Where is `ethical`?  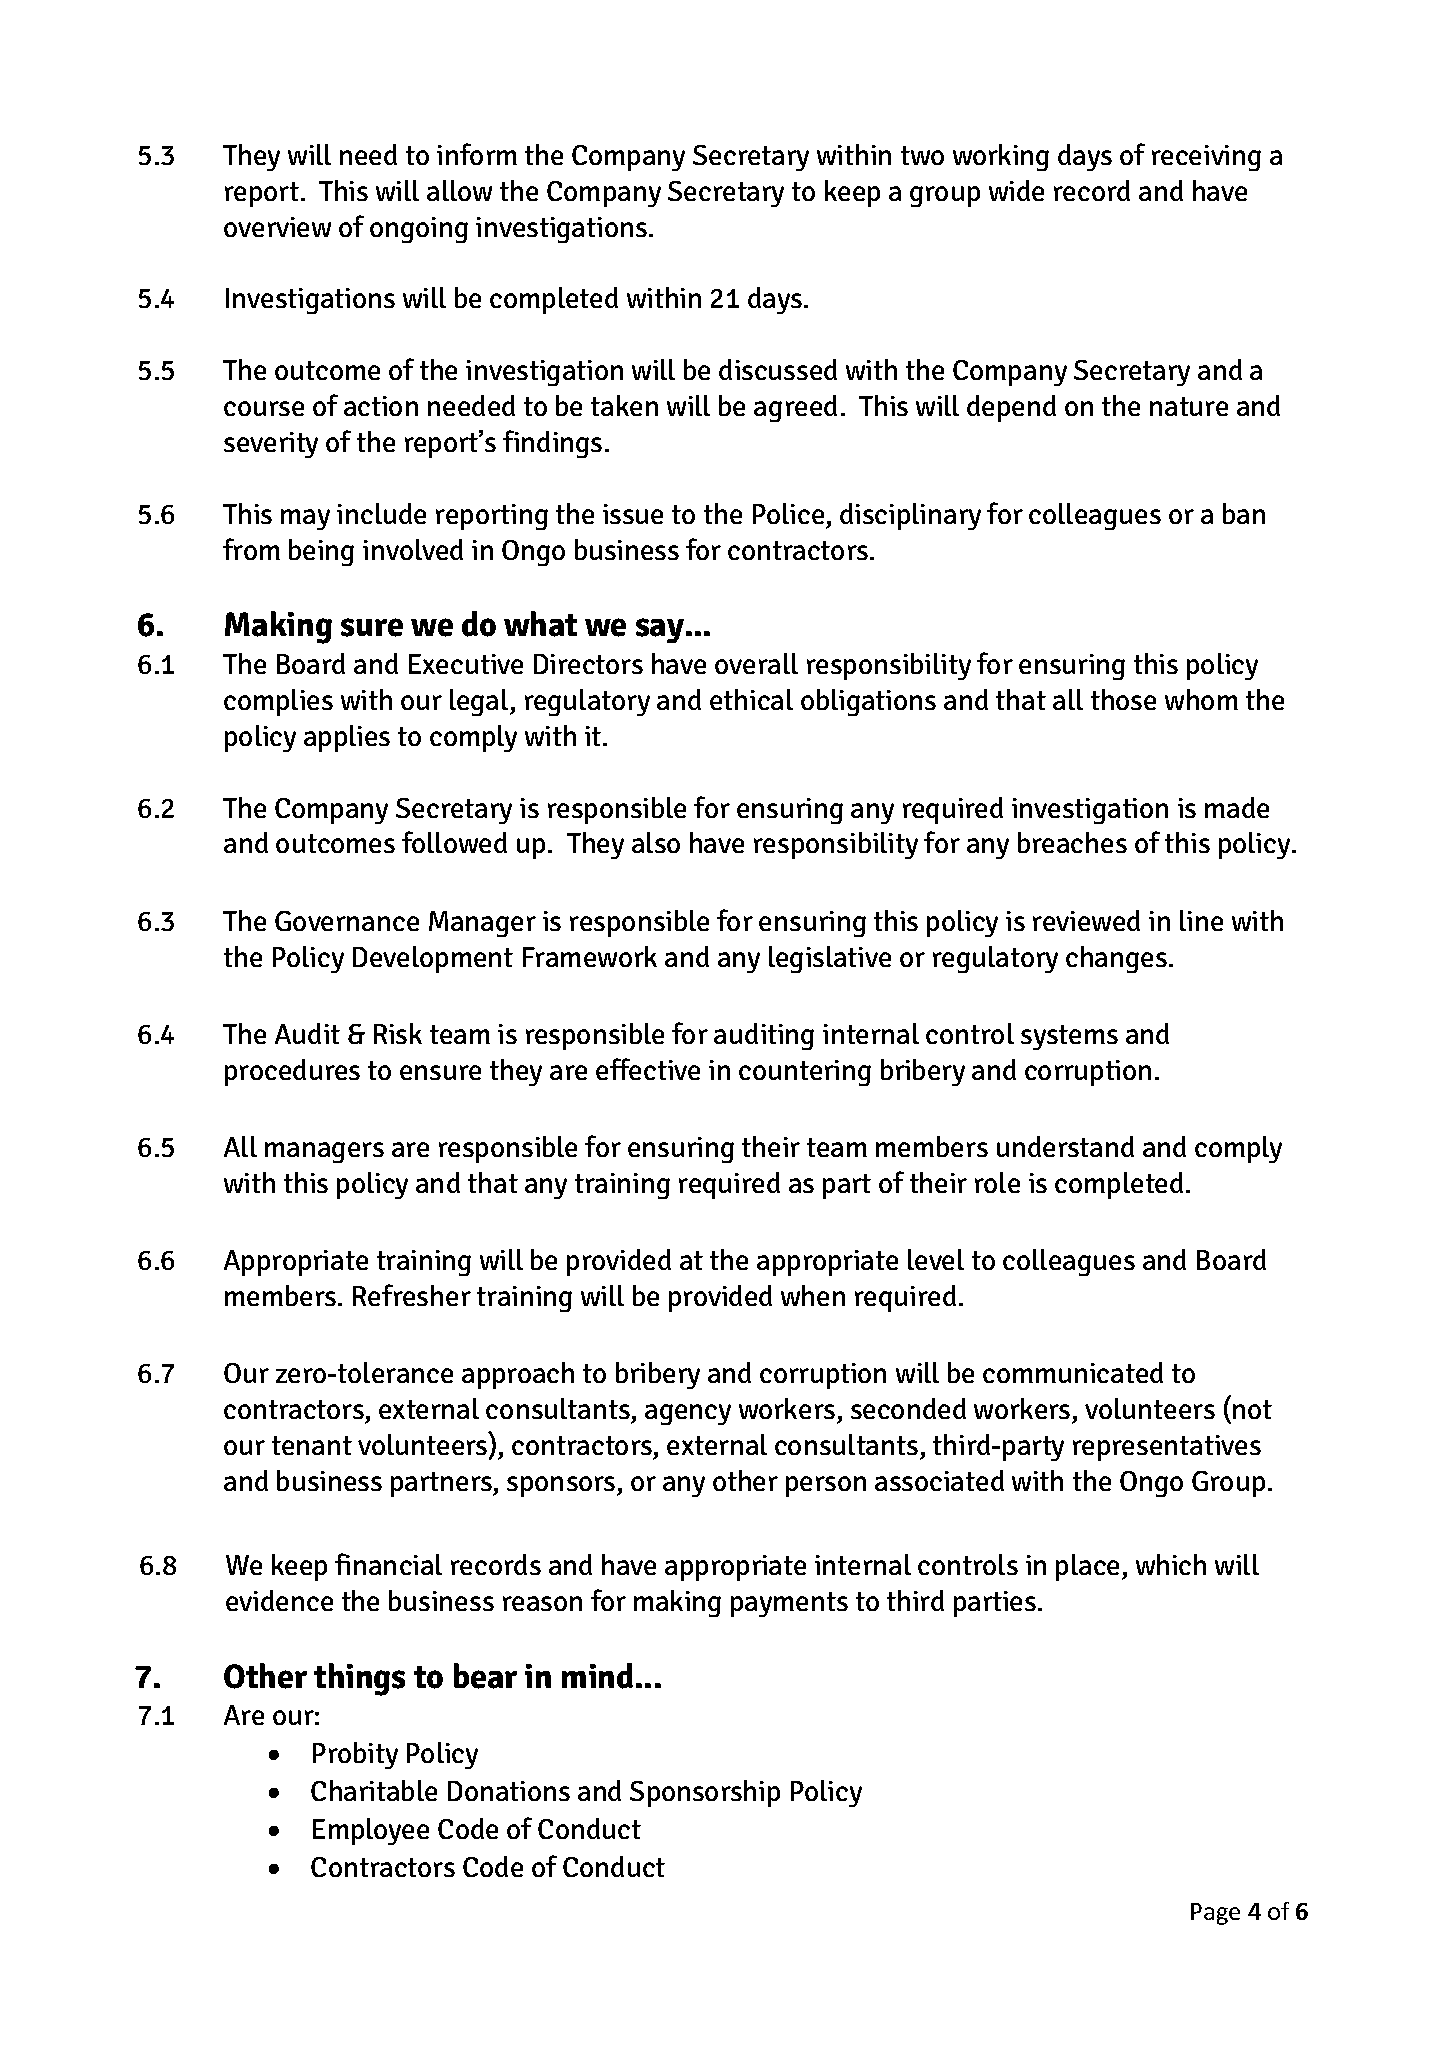 ethical is located at coordinates (751, 699).
